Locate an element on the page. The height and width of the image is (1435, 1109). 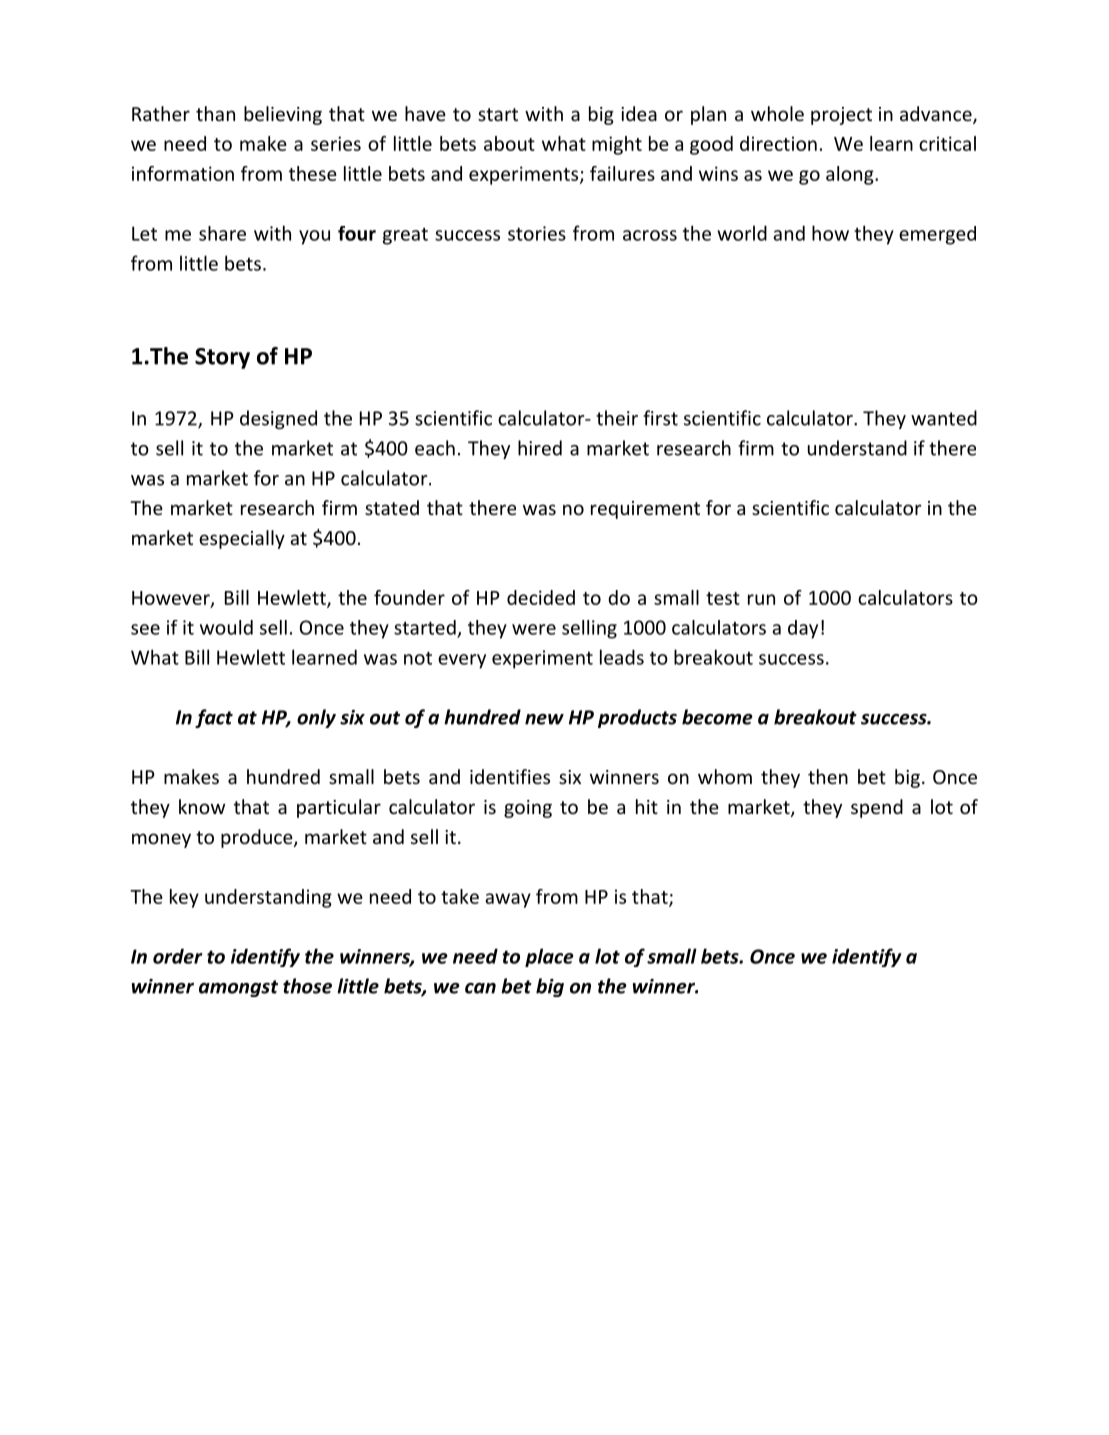
decided is located at coordinates (541, 597).
